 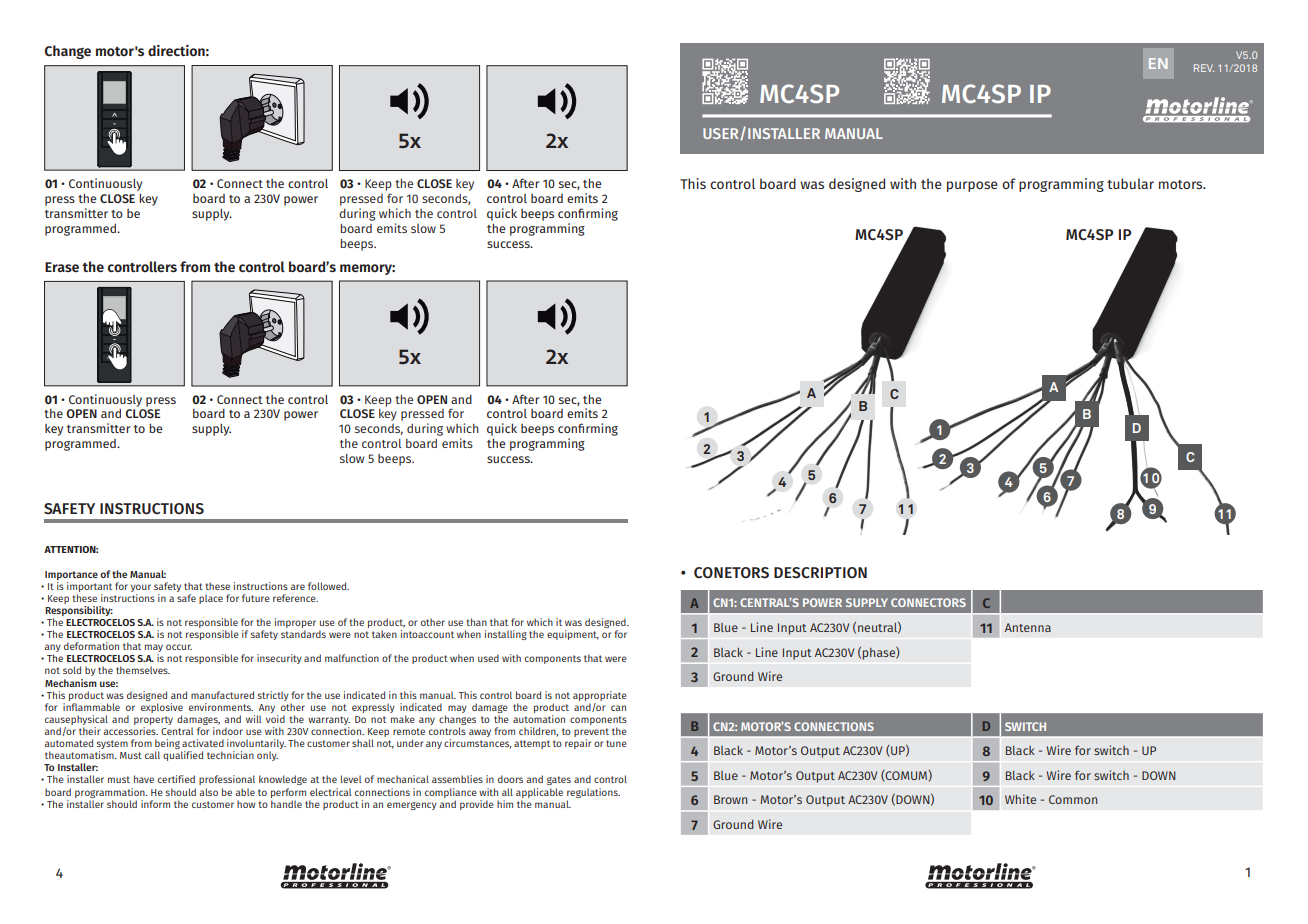 I want to click on Importance, so click(x=71, y=575).
